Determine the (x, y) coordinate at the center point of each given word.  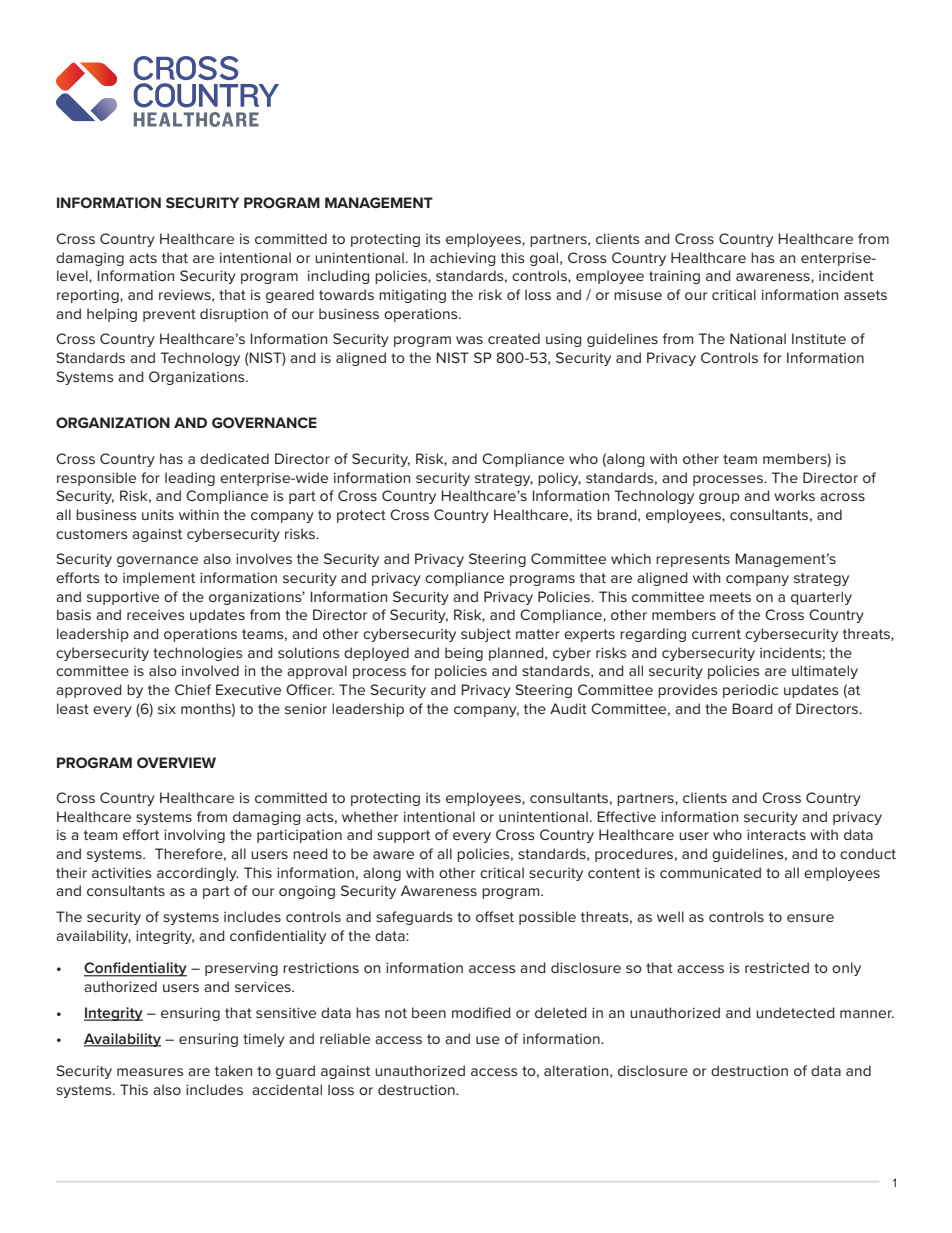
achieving (463, 259)
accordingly (198, 874)
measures (150, 1072)
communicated (710, 872)
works (794, 495)
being (464, 654)
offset (495, 916)
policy (559, 479)
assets (865, 295)
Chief (193, 689)
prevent (169, 315)
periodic (750, 691)
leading (190, 479)
